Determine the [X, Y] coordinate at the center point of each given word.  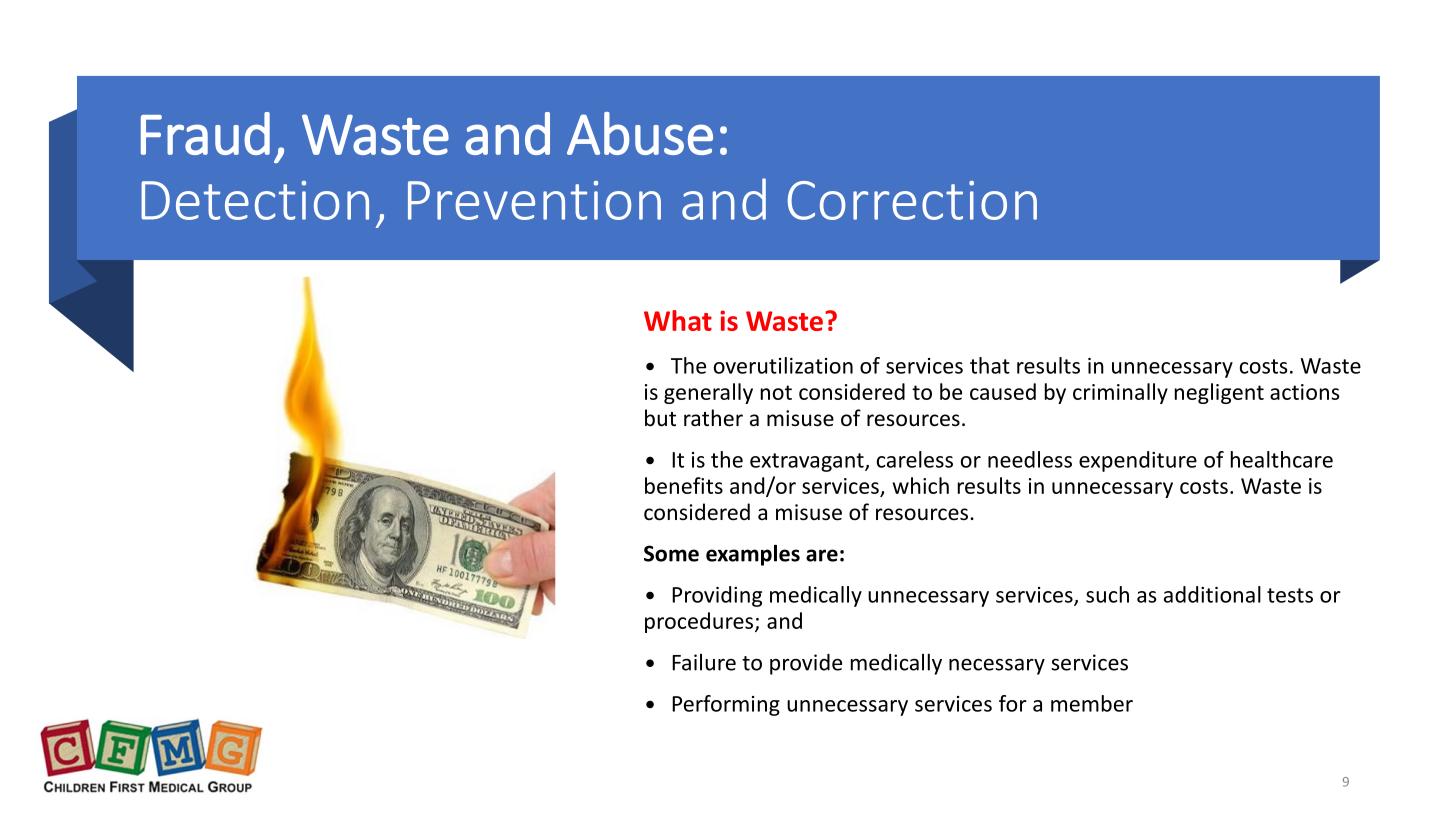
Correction [912, 200]
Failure [704, 662]
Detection [255, 200]
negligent [1219, 393]
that [990, 365]
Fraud [205, 133]
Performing [726, 705]
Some [671, 553]
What [678, 320]
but [660, 418]
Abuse [640, 133]
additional [1212, 594]
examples [753, 555]
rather [713, 418]
